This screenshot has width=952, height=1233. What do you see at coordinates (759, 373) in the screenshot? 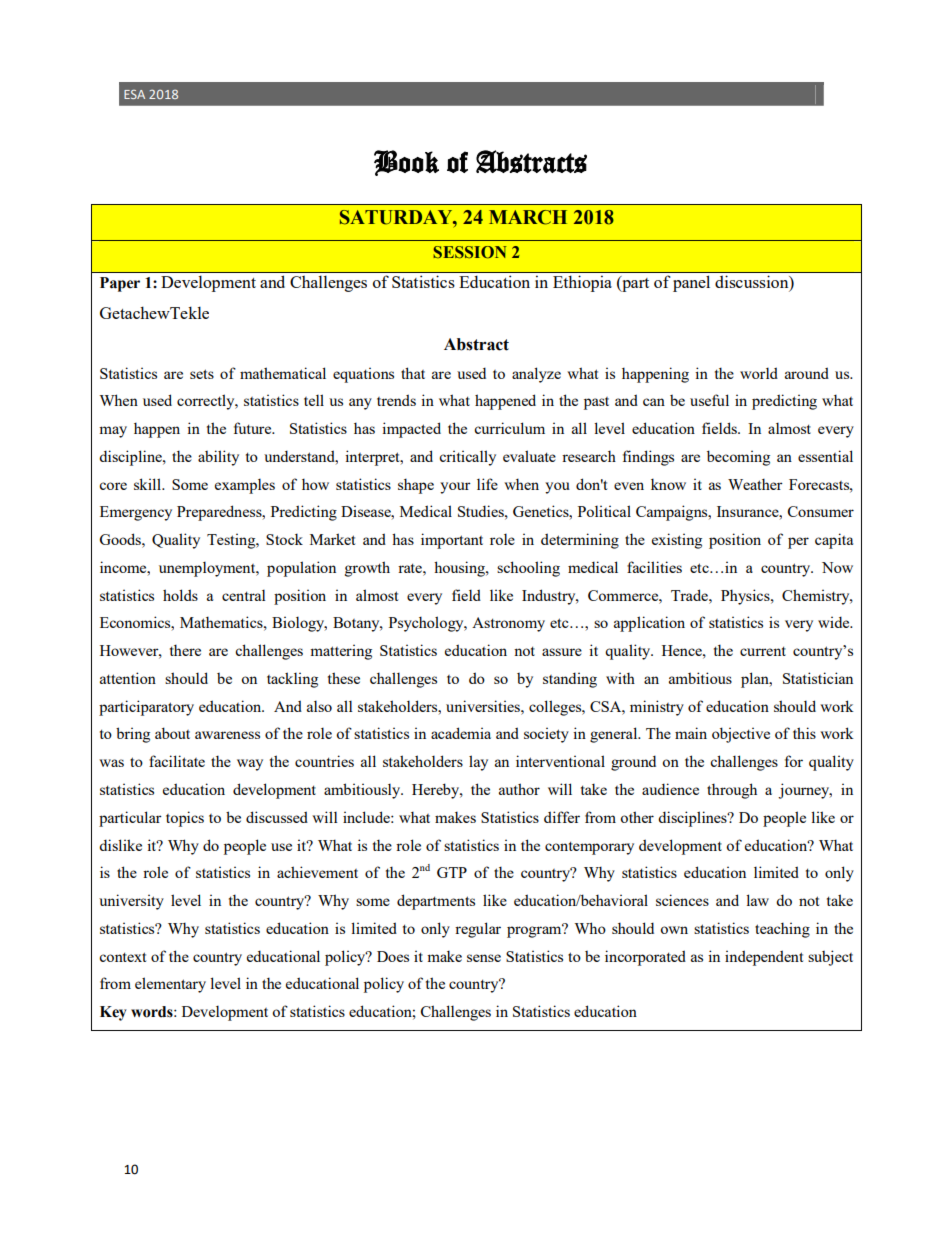
I see `world` at bounding box center [759, 373].
